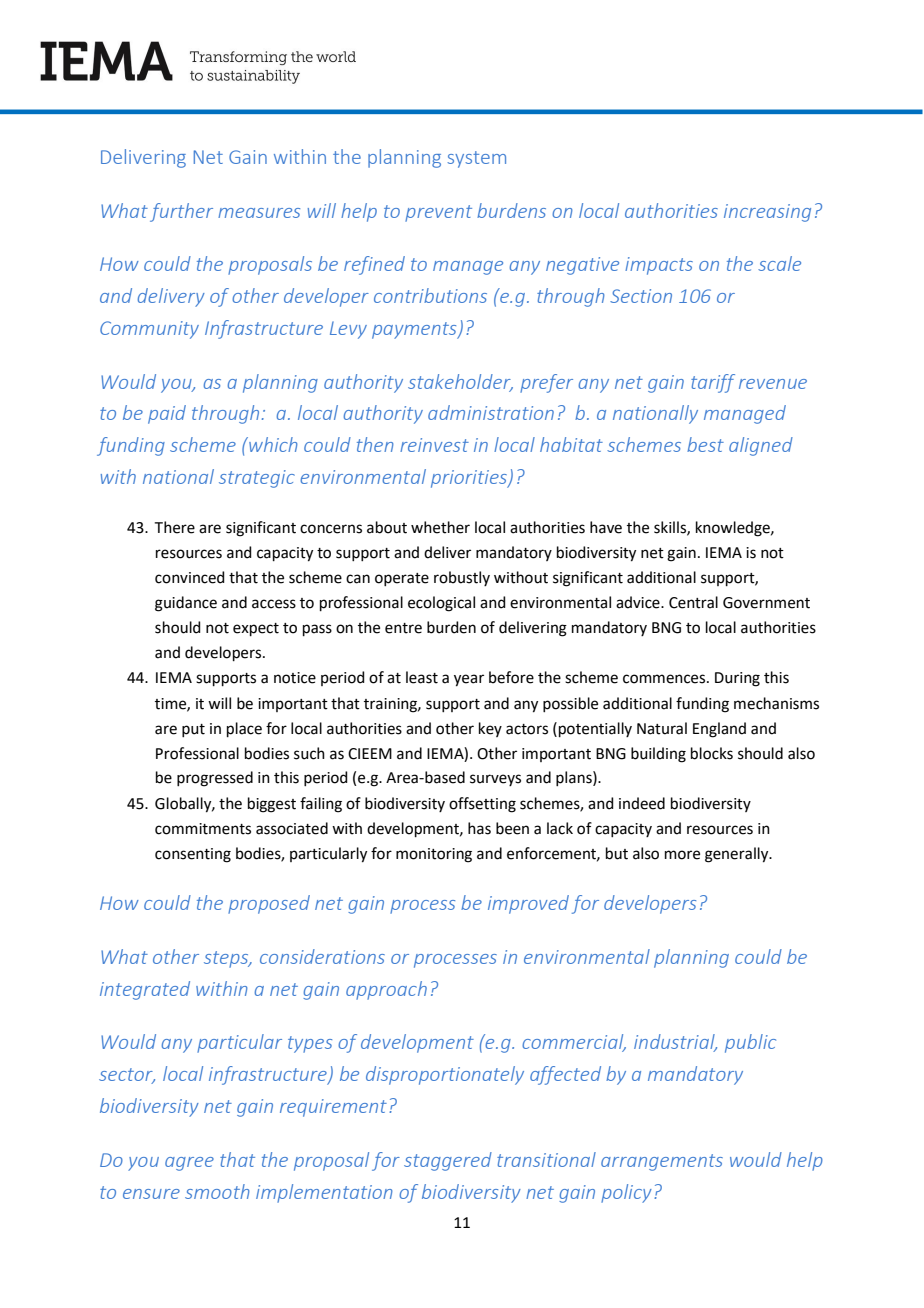 The image size is (924, 1308). I want to click on arrangements, so click(662, 1162).
